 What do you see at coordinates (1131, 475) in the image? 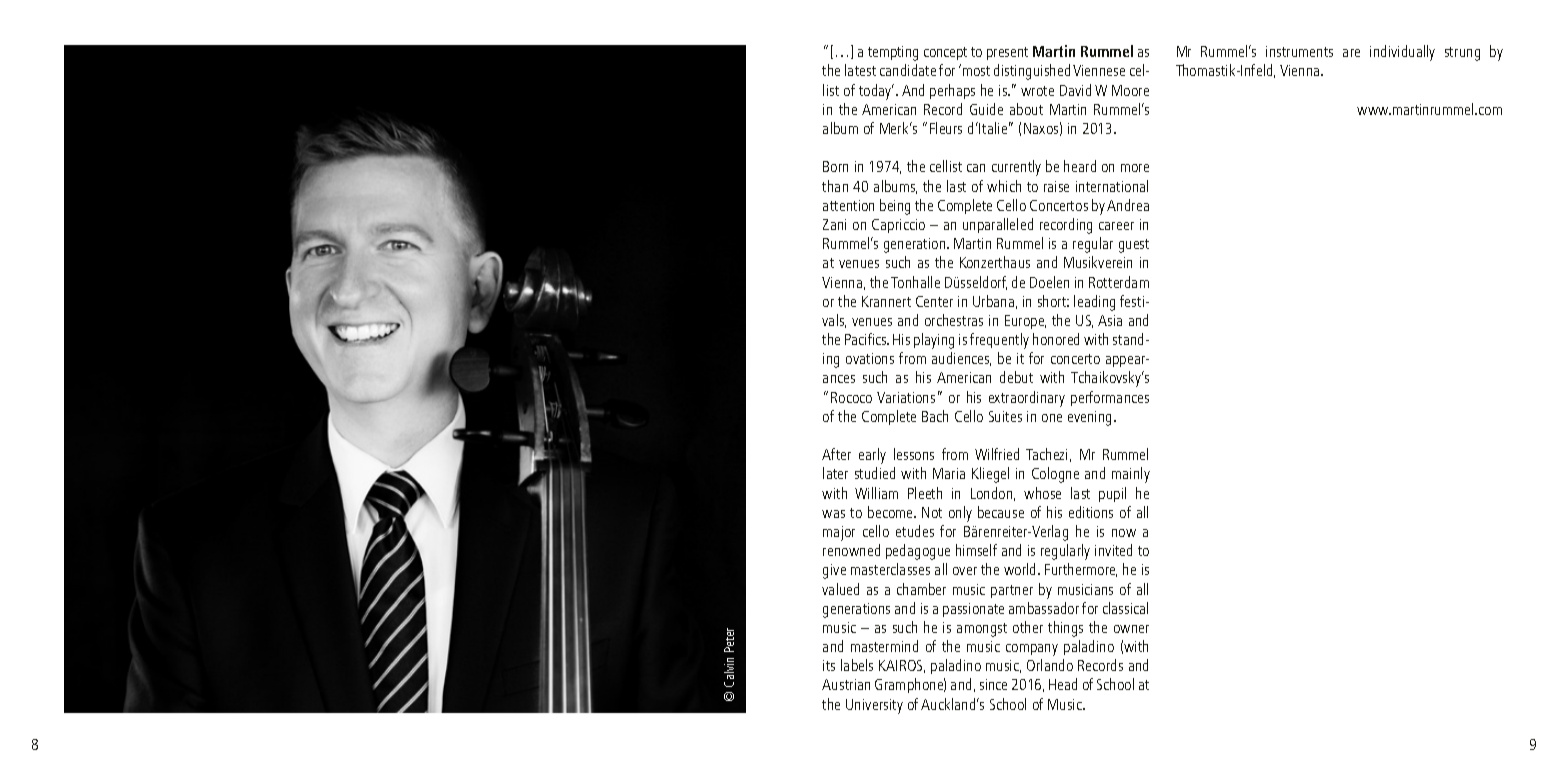
I see `mainly` at bounding box center [1131, 475].
